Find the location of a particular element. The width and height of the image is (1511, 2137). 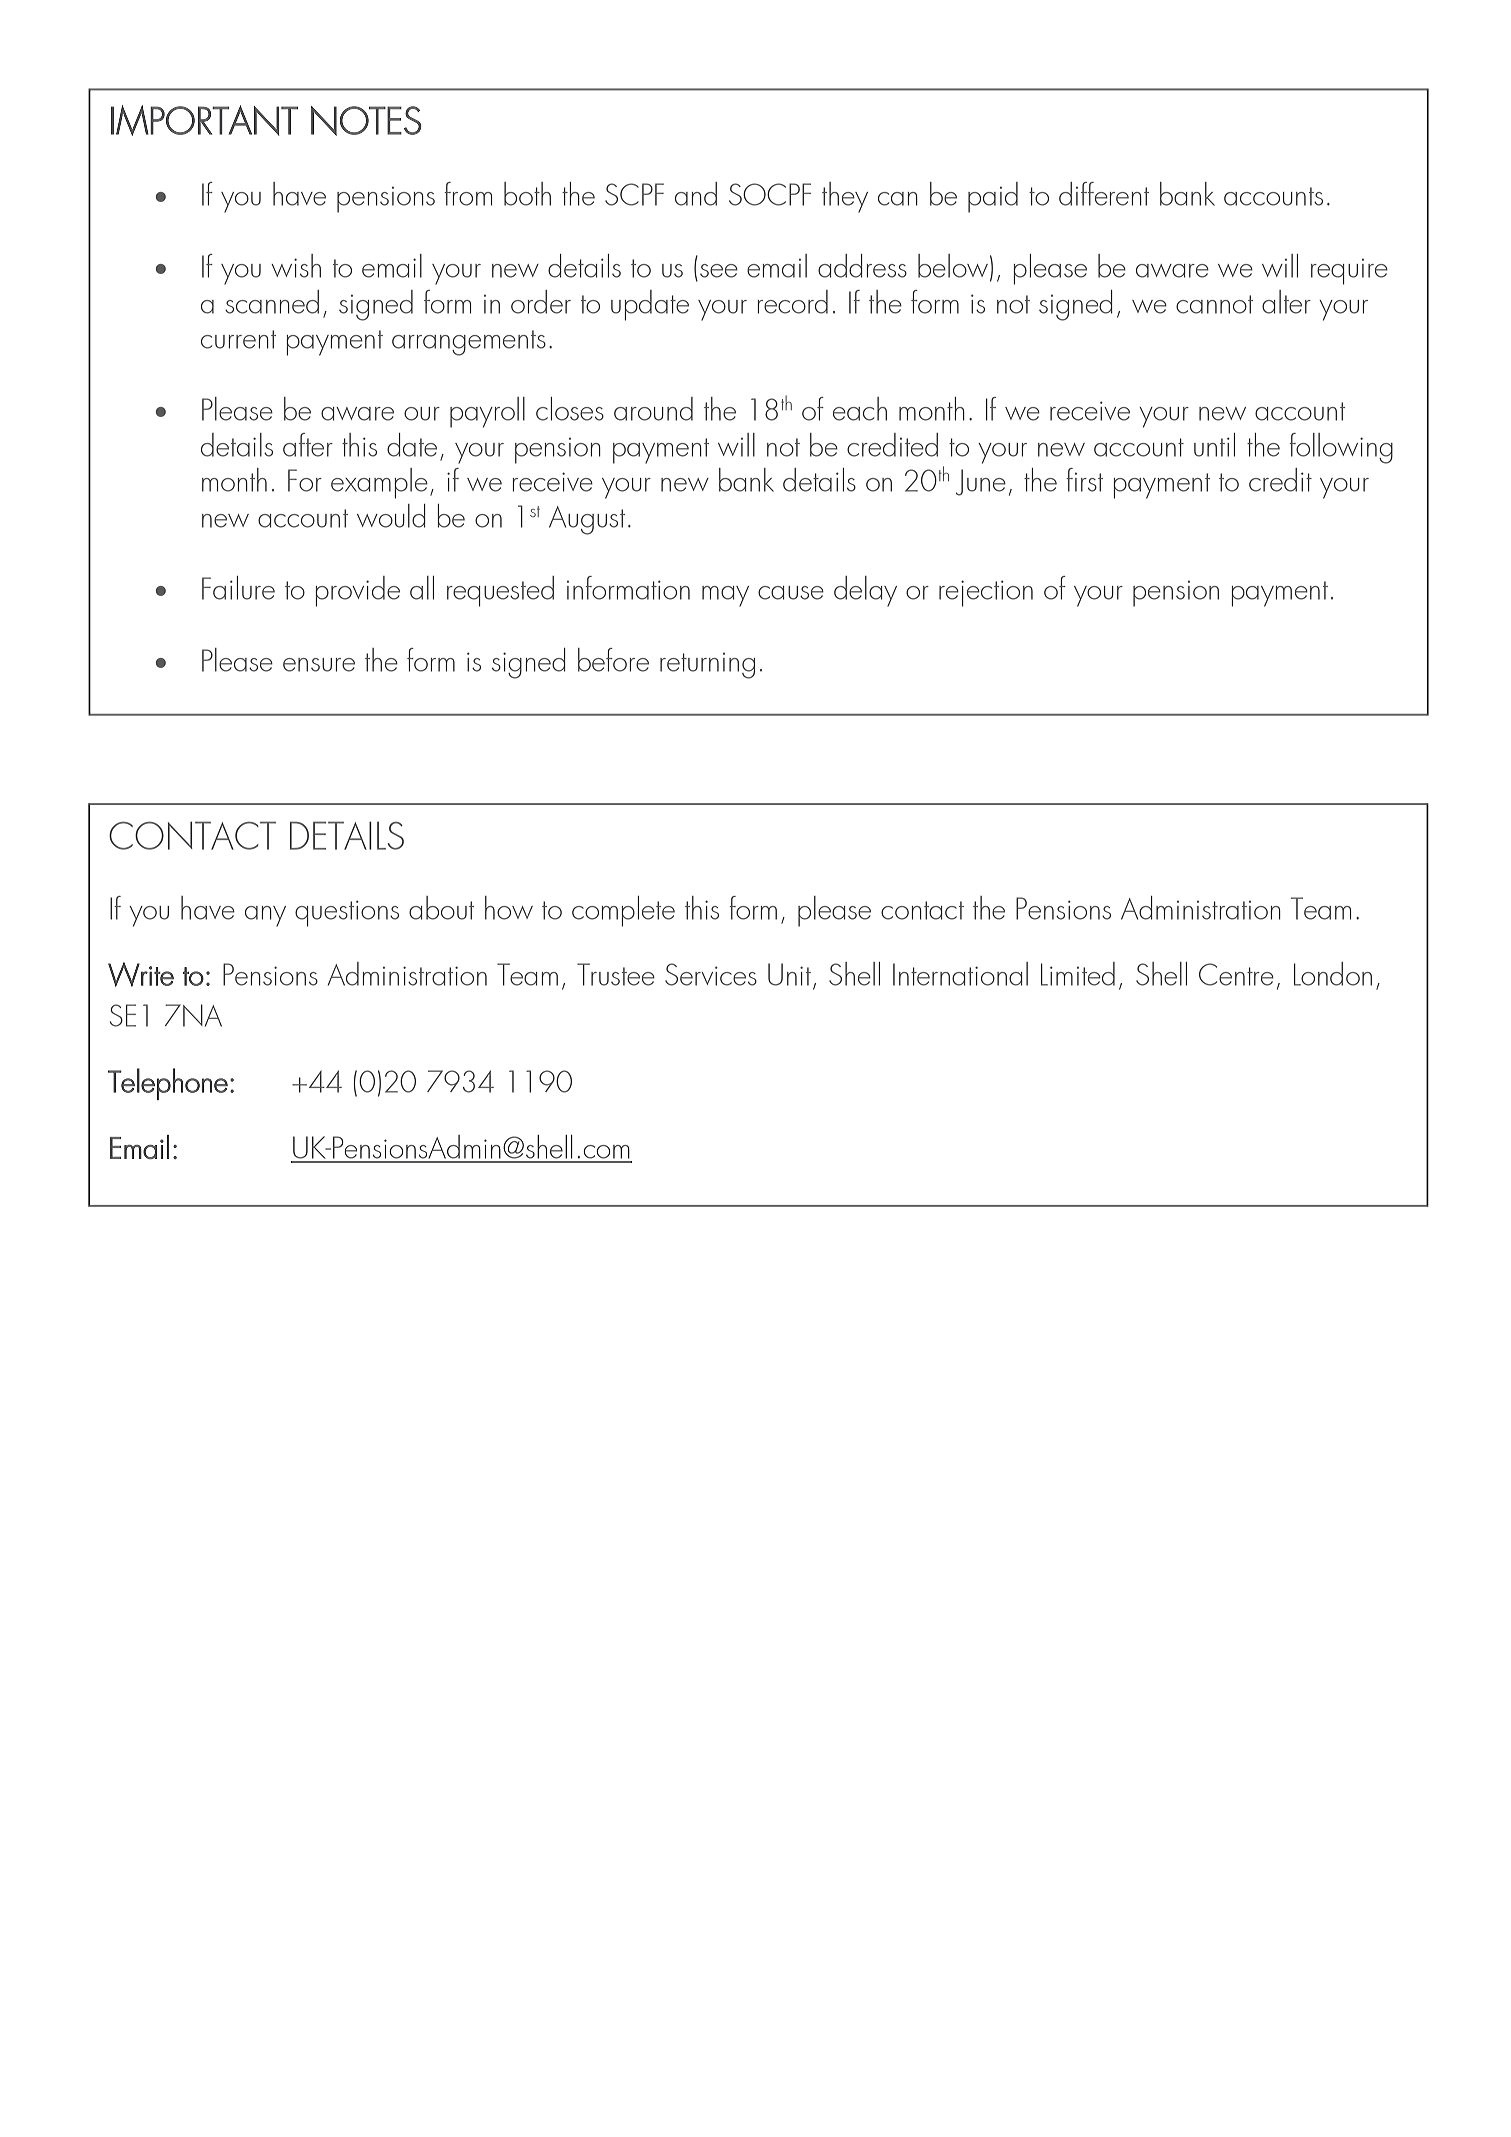

may is located at coordinates (725, 596).
